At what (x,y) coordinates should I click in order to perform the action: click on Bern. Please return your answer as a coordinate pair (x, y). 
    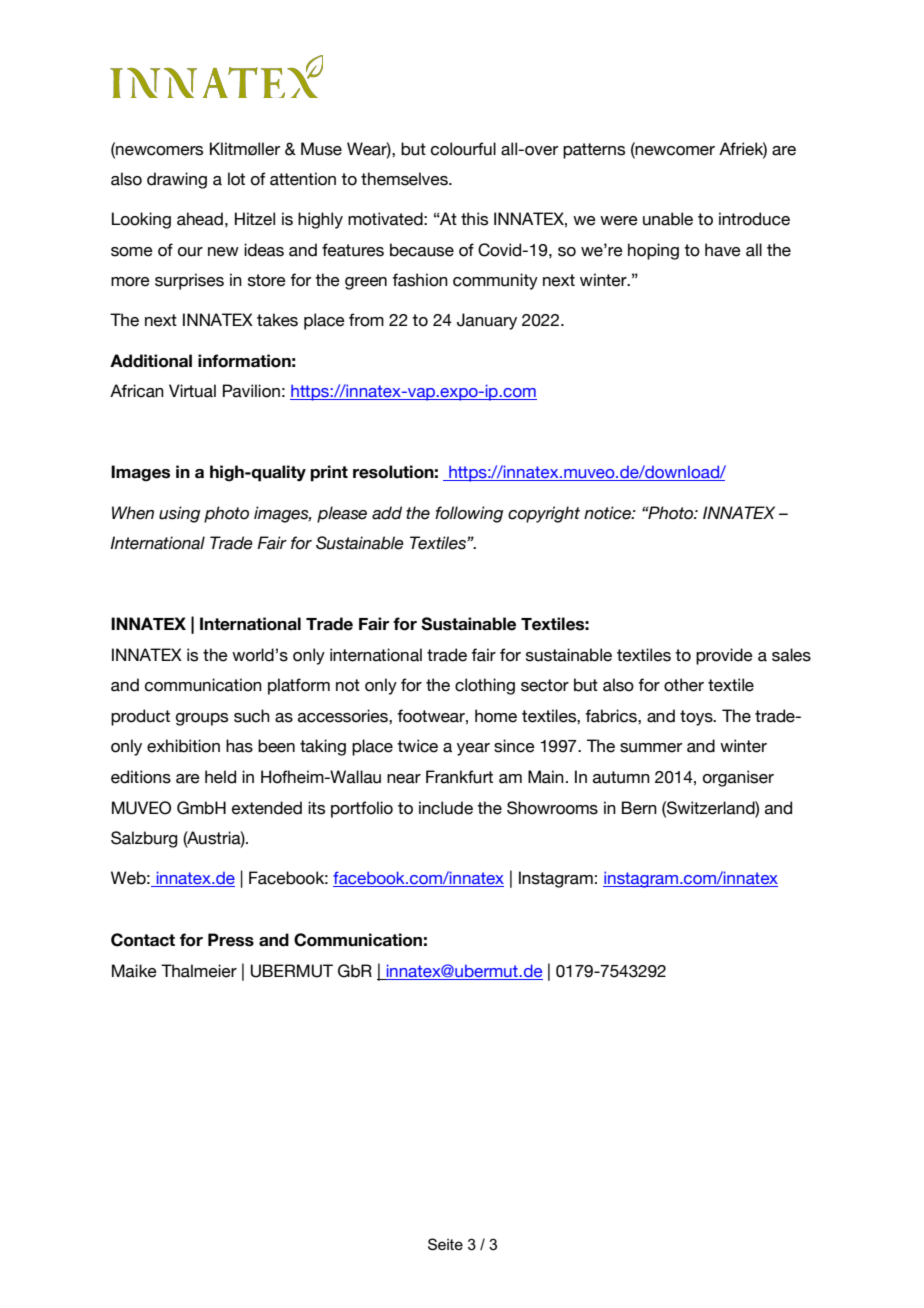
    Looking at the image, I should click on (639, 808).
